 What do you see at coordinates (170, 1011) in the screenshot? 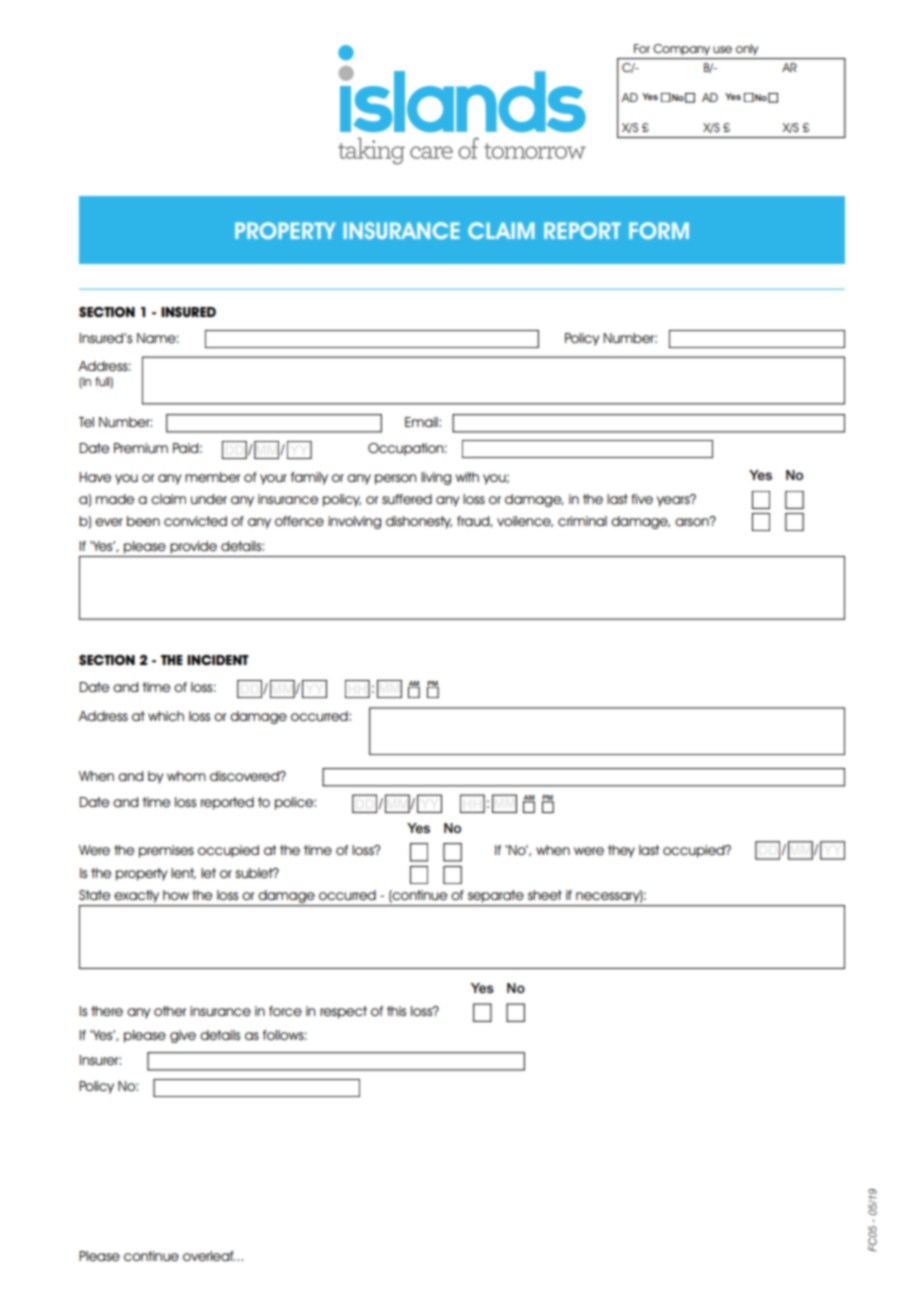
I see `other` at bounding box center [170, 1011].
